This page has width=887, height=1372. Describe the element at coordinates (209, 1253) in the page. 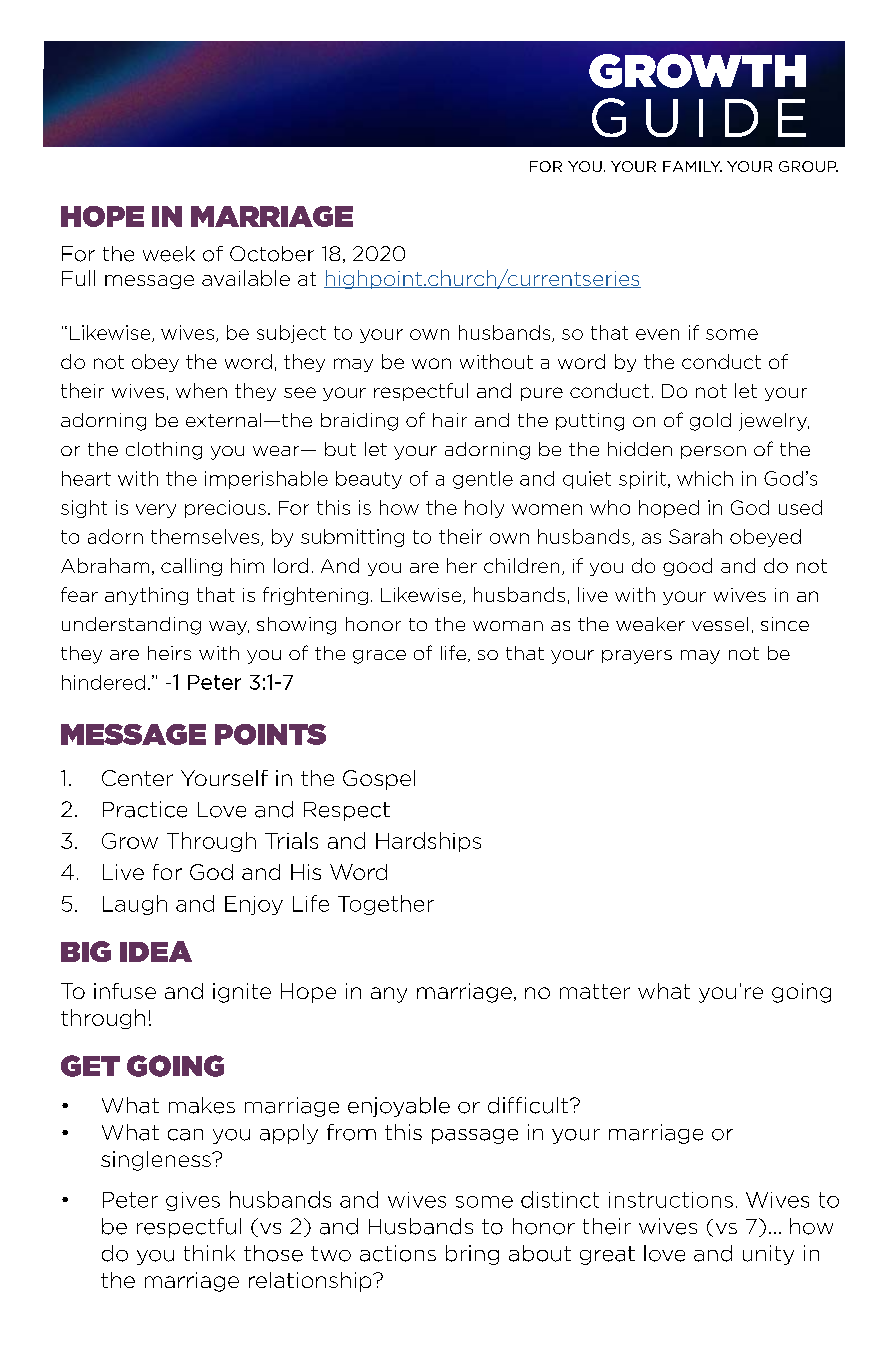

I see `think` at that location.
